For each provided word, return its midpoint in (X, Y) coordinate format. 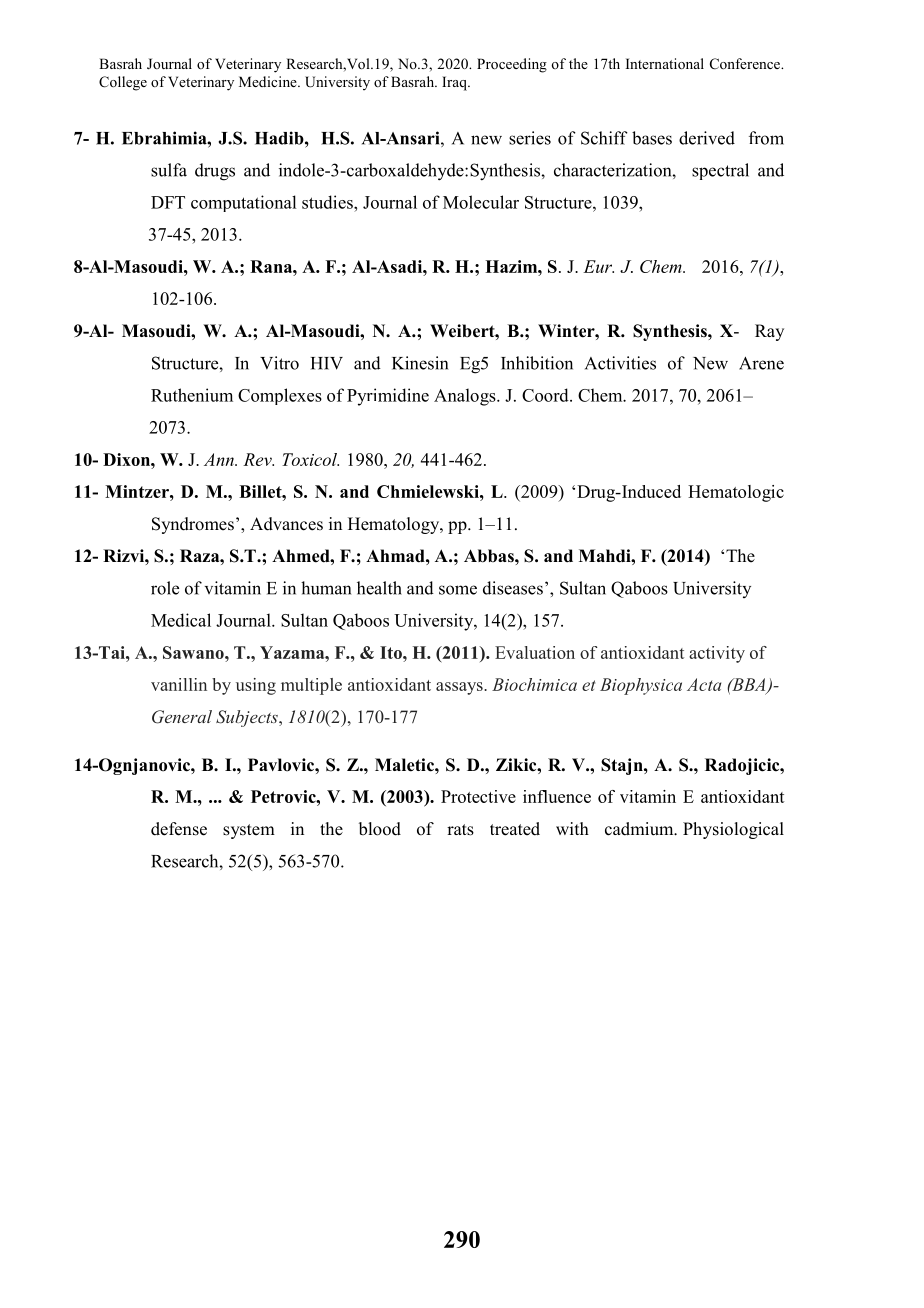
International (665, 63)
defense (179, 829)
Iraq (455, 83)
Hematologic (736, 493)
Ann (220, 459)
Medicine (269, 81)
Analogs (466, 397)
